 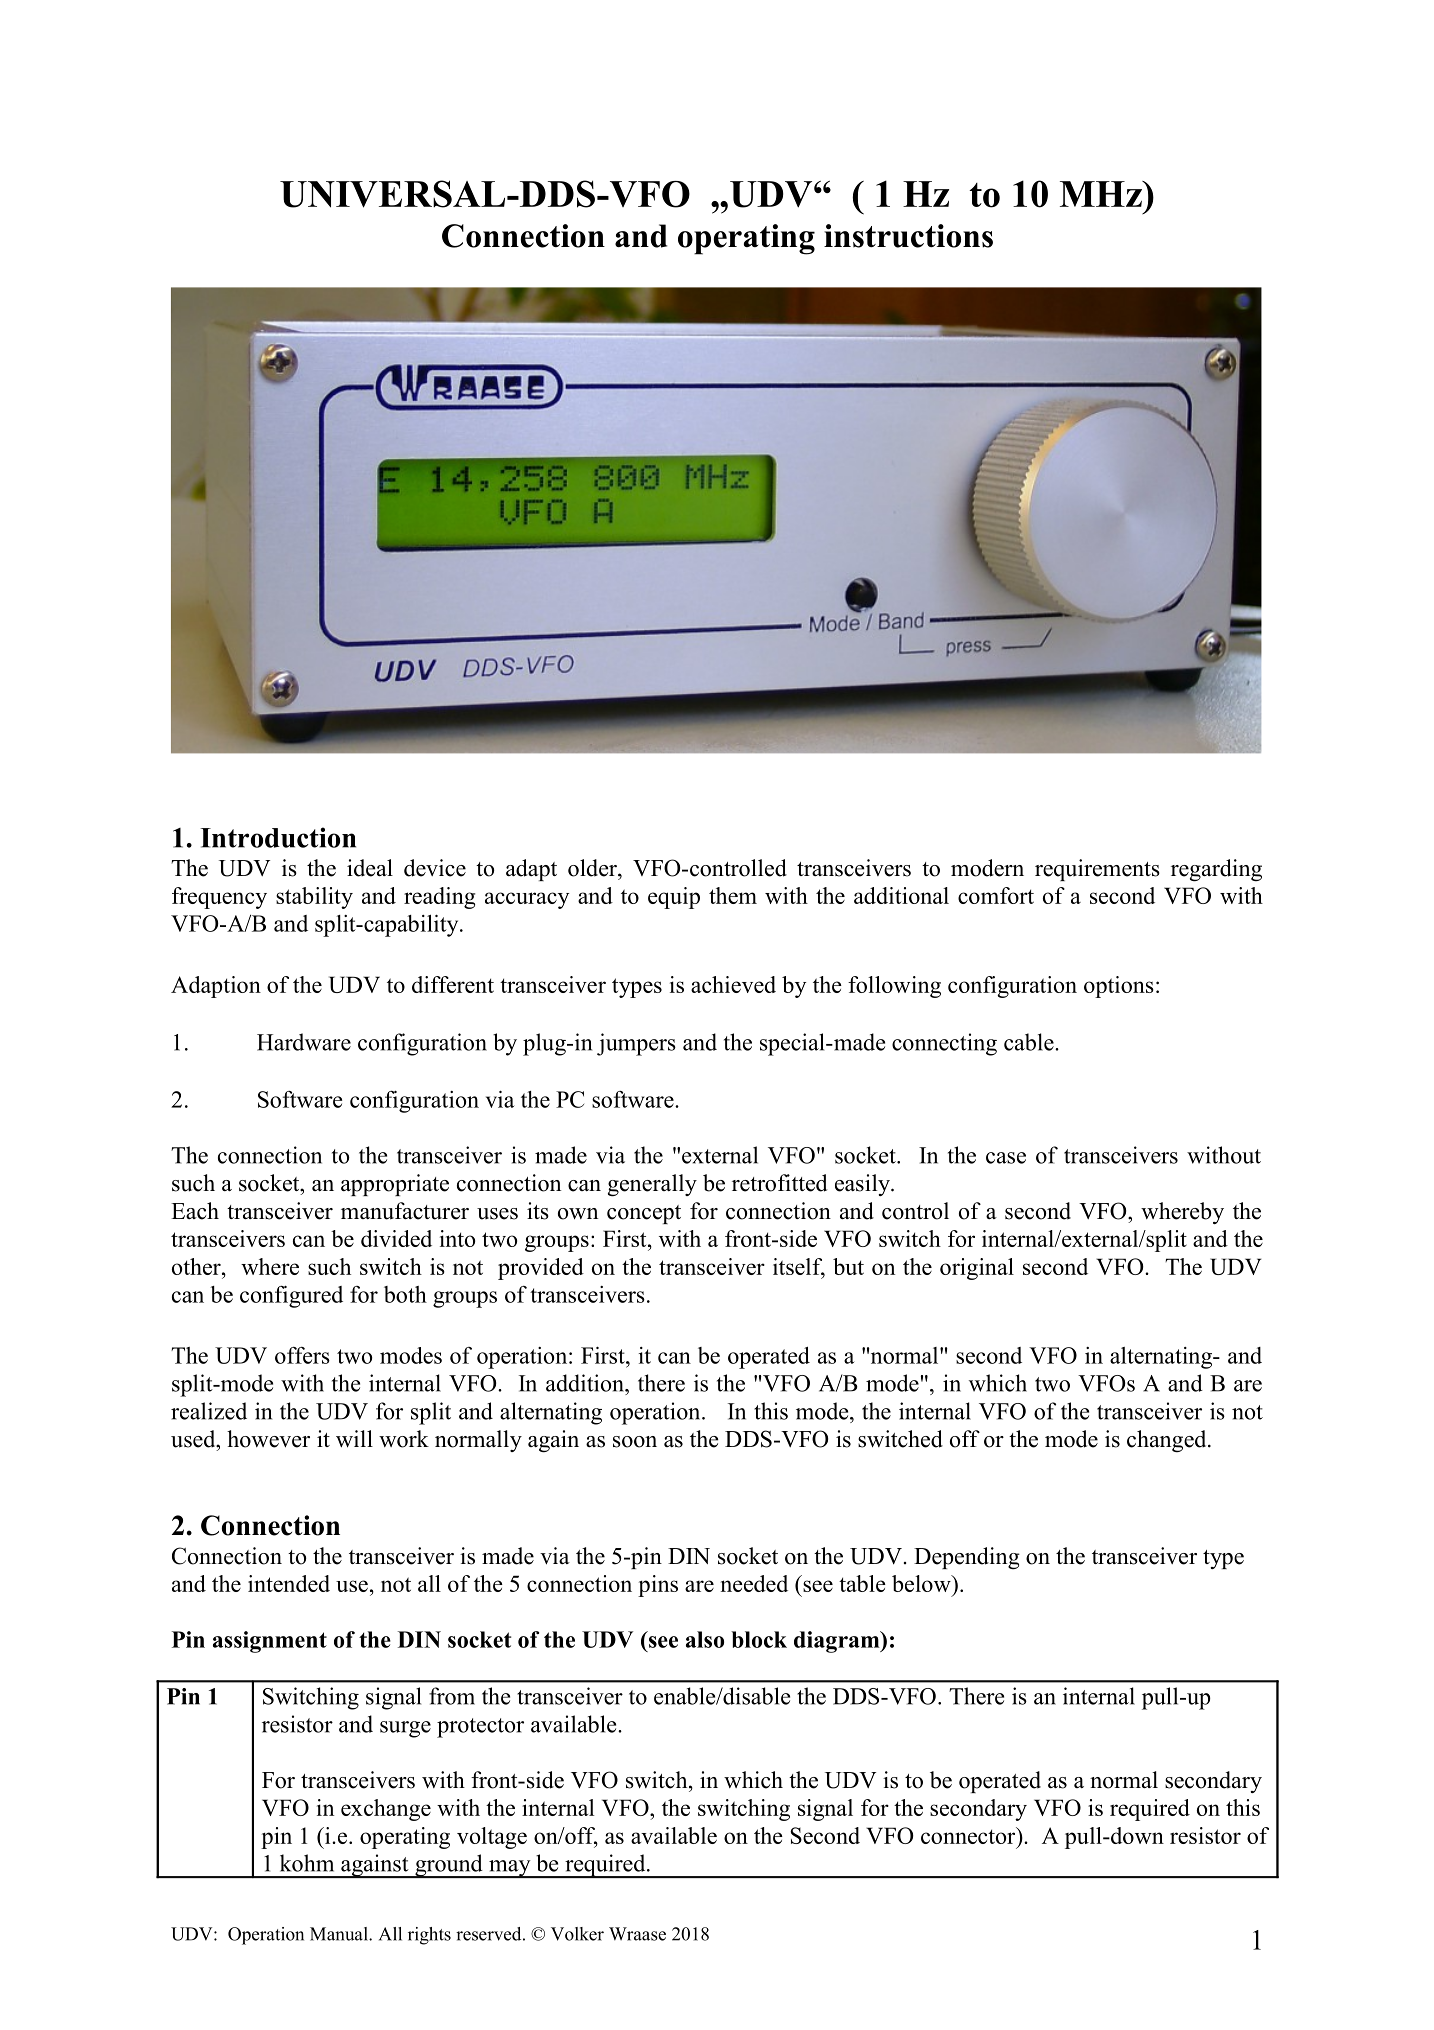 I want to click on Hardware, so click(x=304, y=1042).
